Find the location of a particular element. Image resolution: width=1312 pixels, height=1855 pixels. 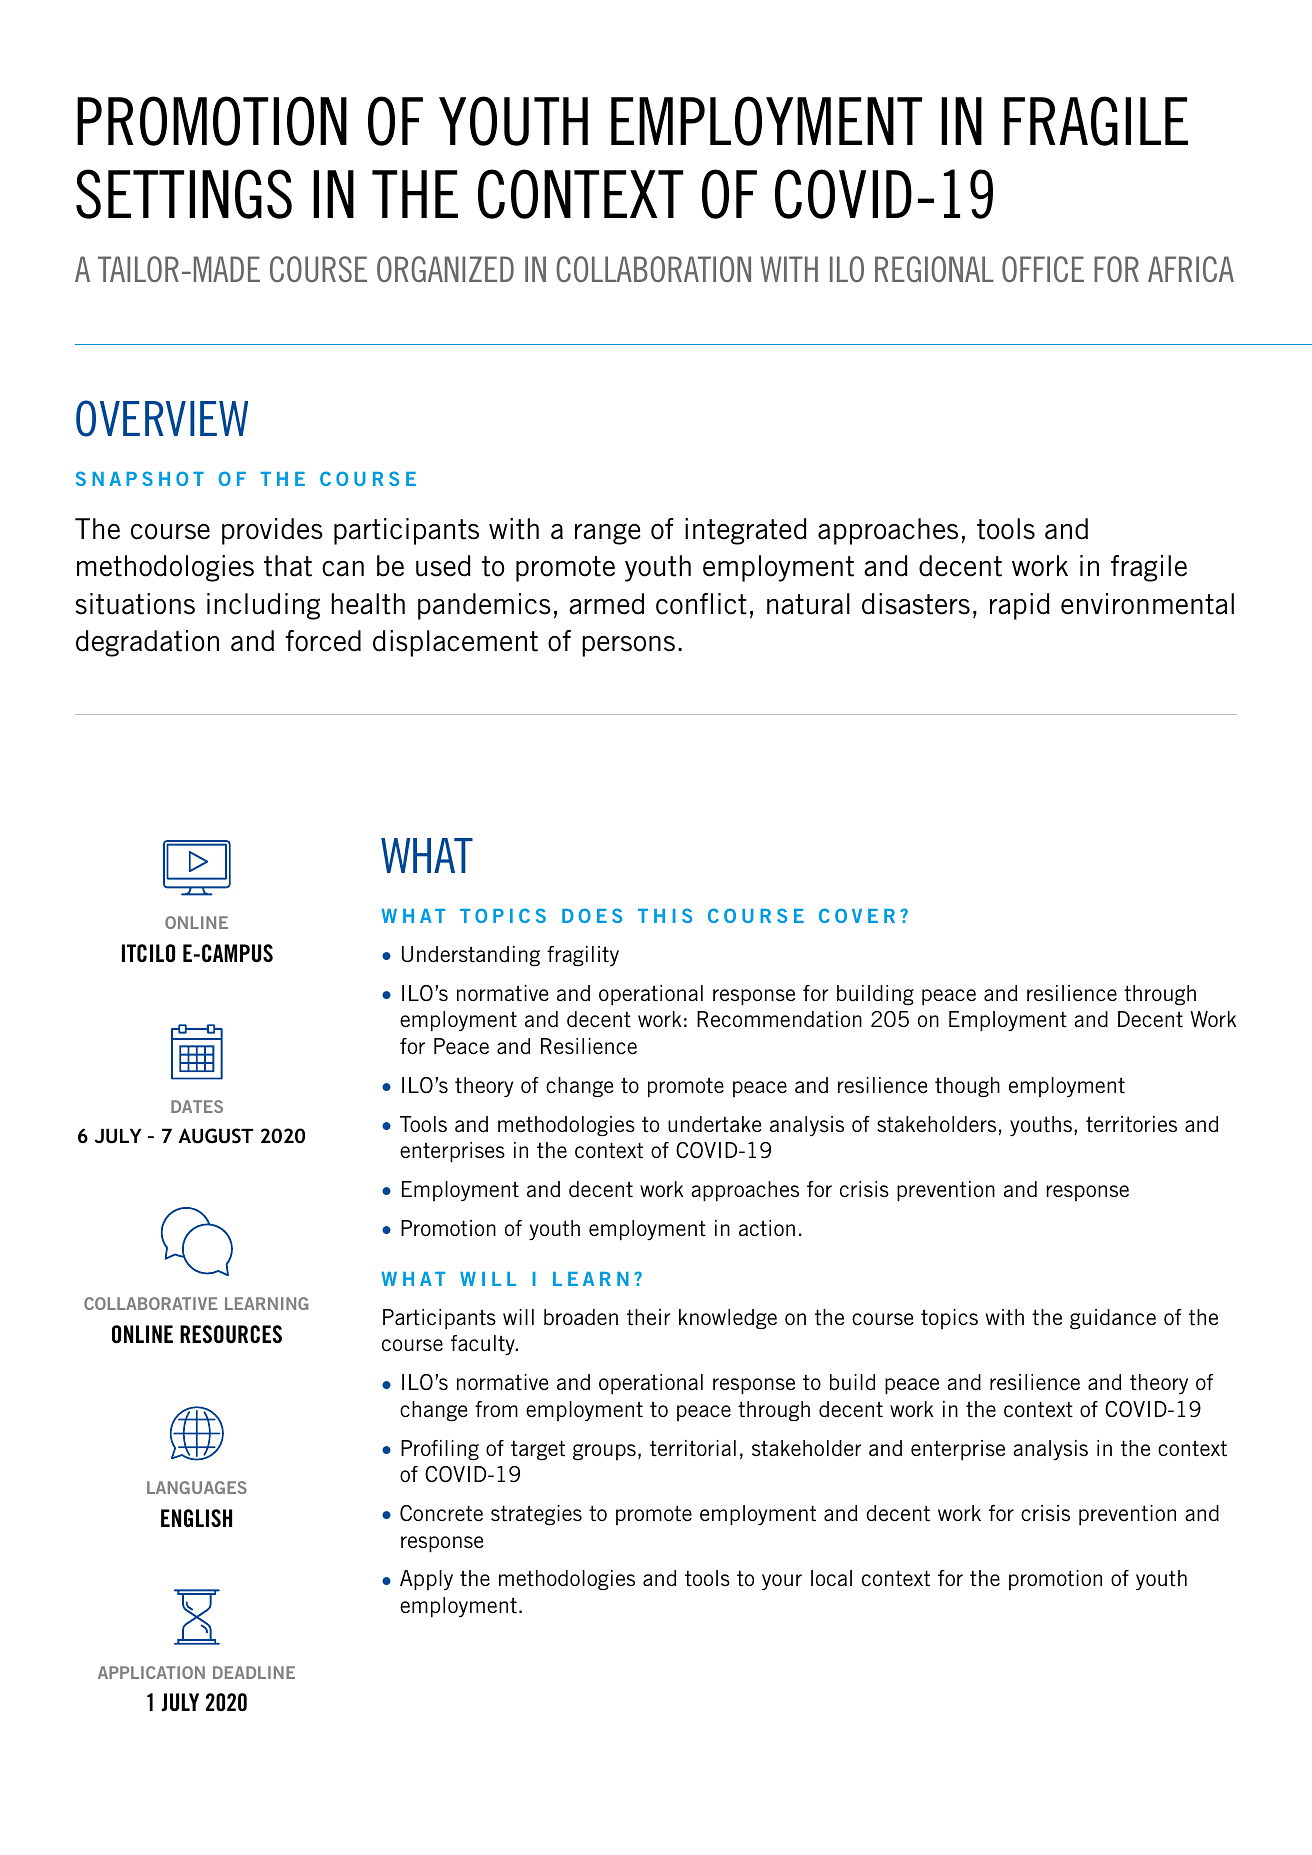

Understanding is located at coordinates (471, 956).
